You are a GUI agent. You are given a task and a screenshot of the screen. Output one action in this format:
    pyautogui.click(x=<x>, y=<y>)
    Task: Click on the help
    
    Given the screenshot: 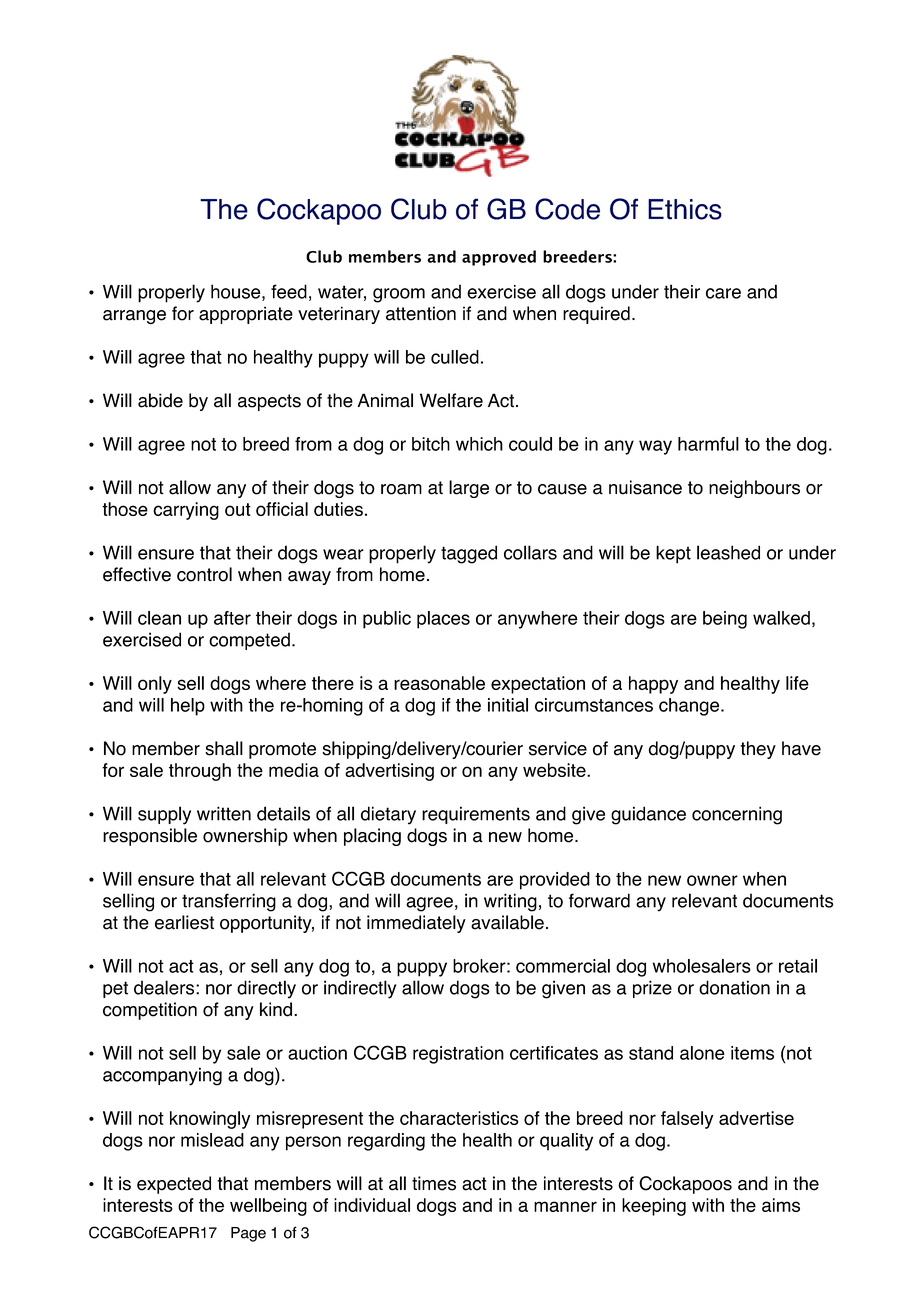 What is the action you would take?
    pyautogui.click(x=188, y=707)
